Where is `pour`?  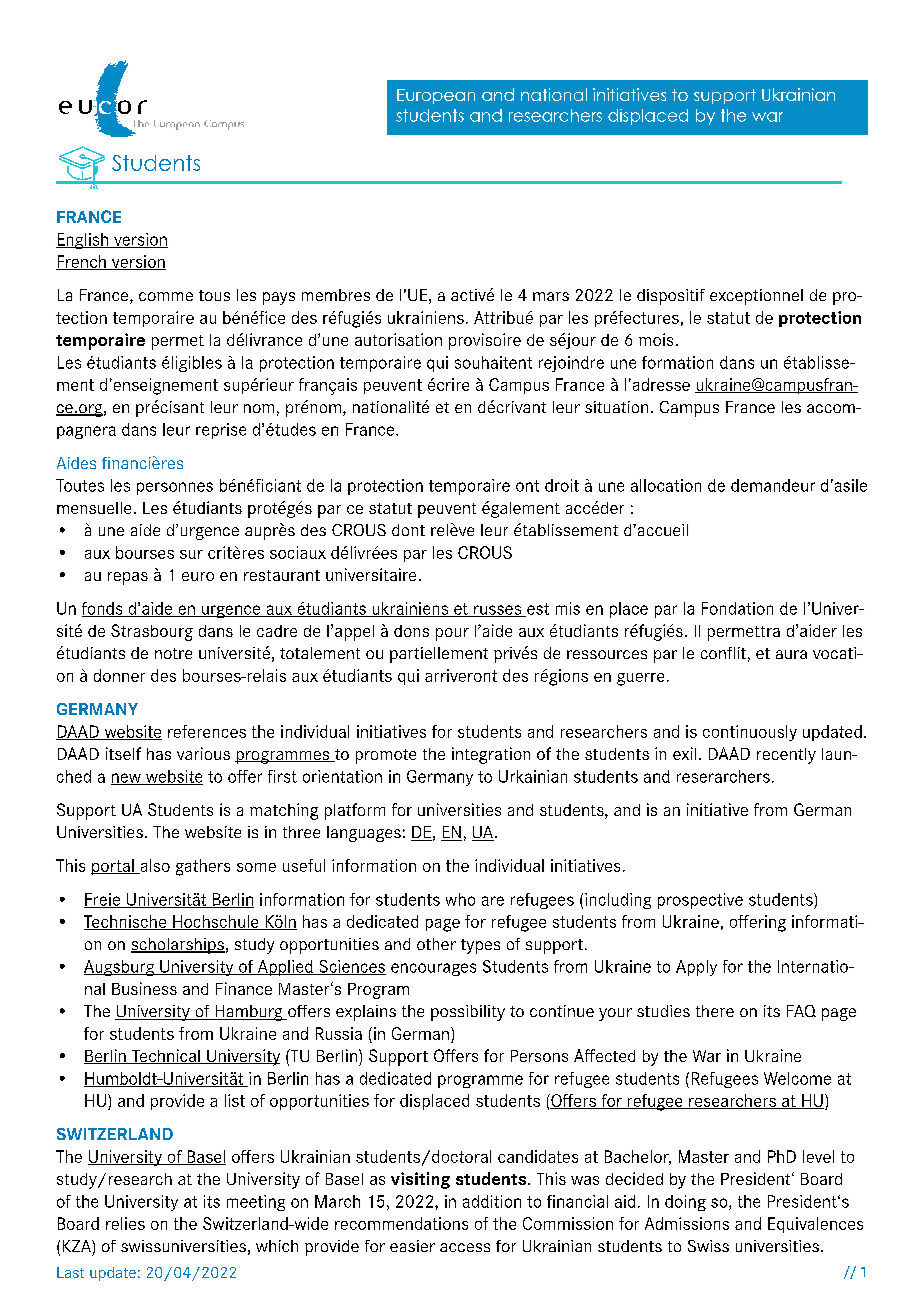 pour is located at coordinates (452, 634).
